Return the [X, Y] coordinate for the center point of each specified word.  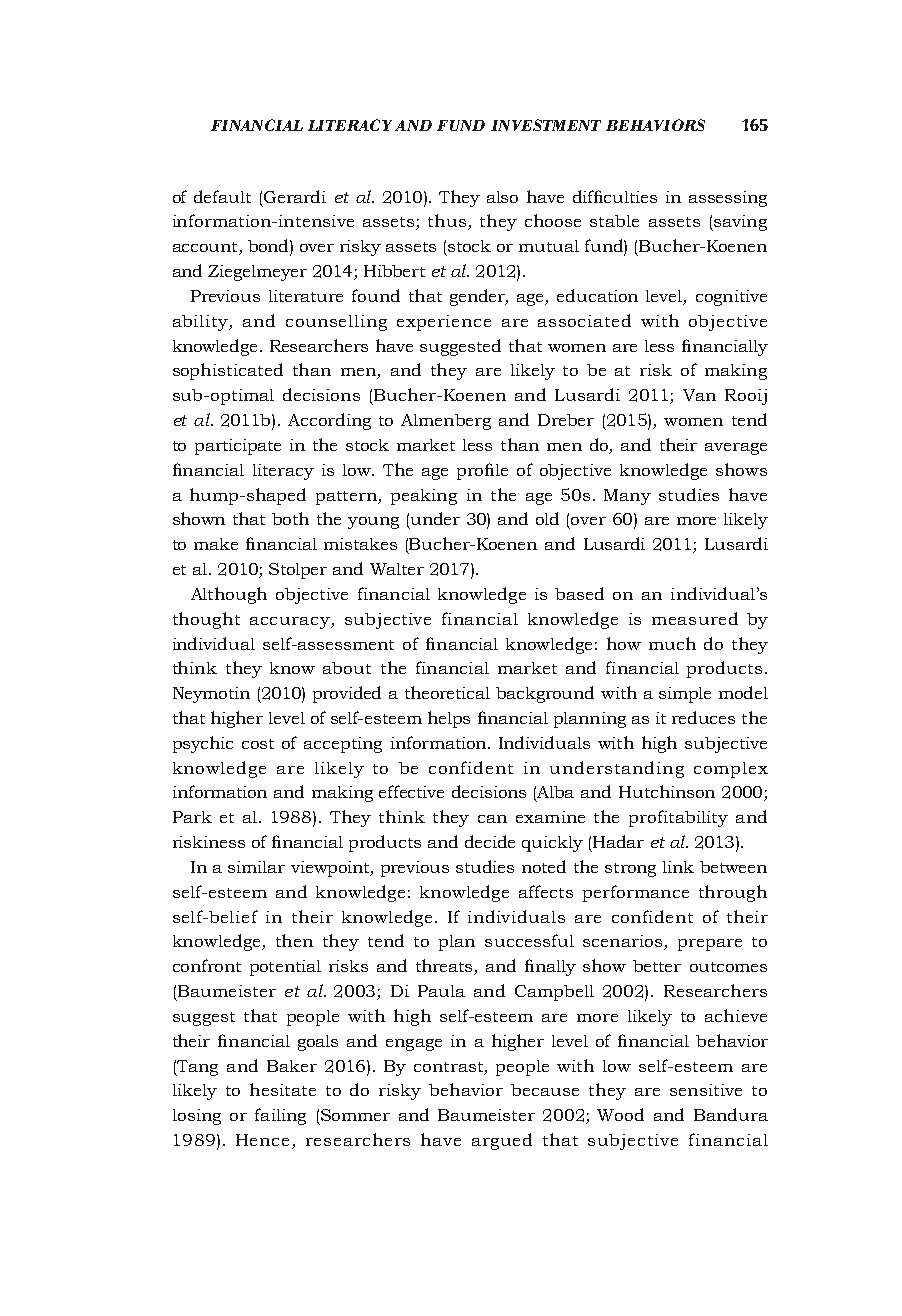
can [492, 819]
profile [482, 471]
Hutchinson [667, 791]
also [502, 197]
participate [238, 447]
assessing [728, 199]
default [222, 196]
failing [280, 1116]
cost [258, 744]
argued [502, 1141]
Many [627, 497]
